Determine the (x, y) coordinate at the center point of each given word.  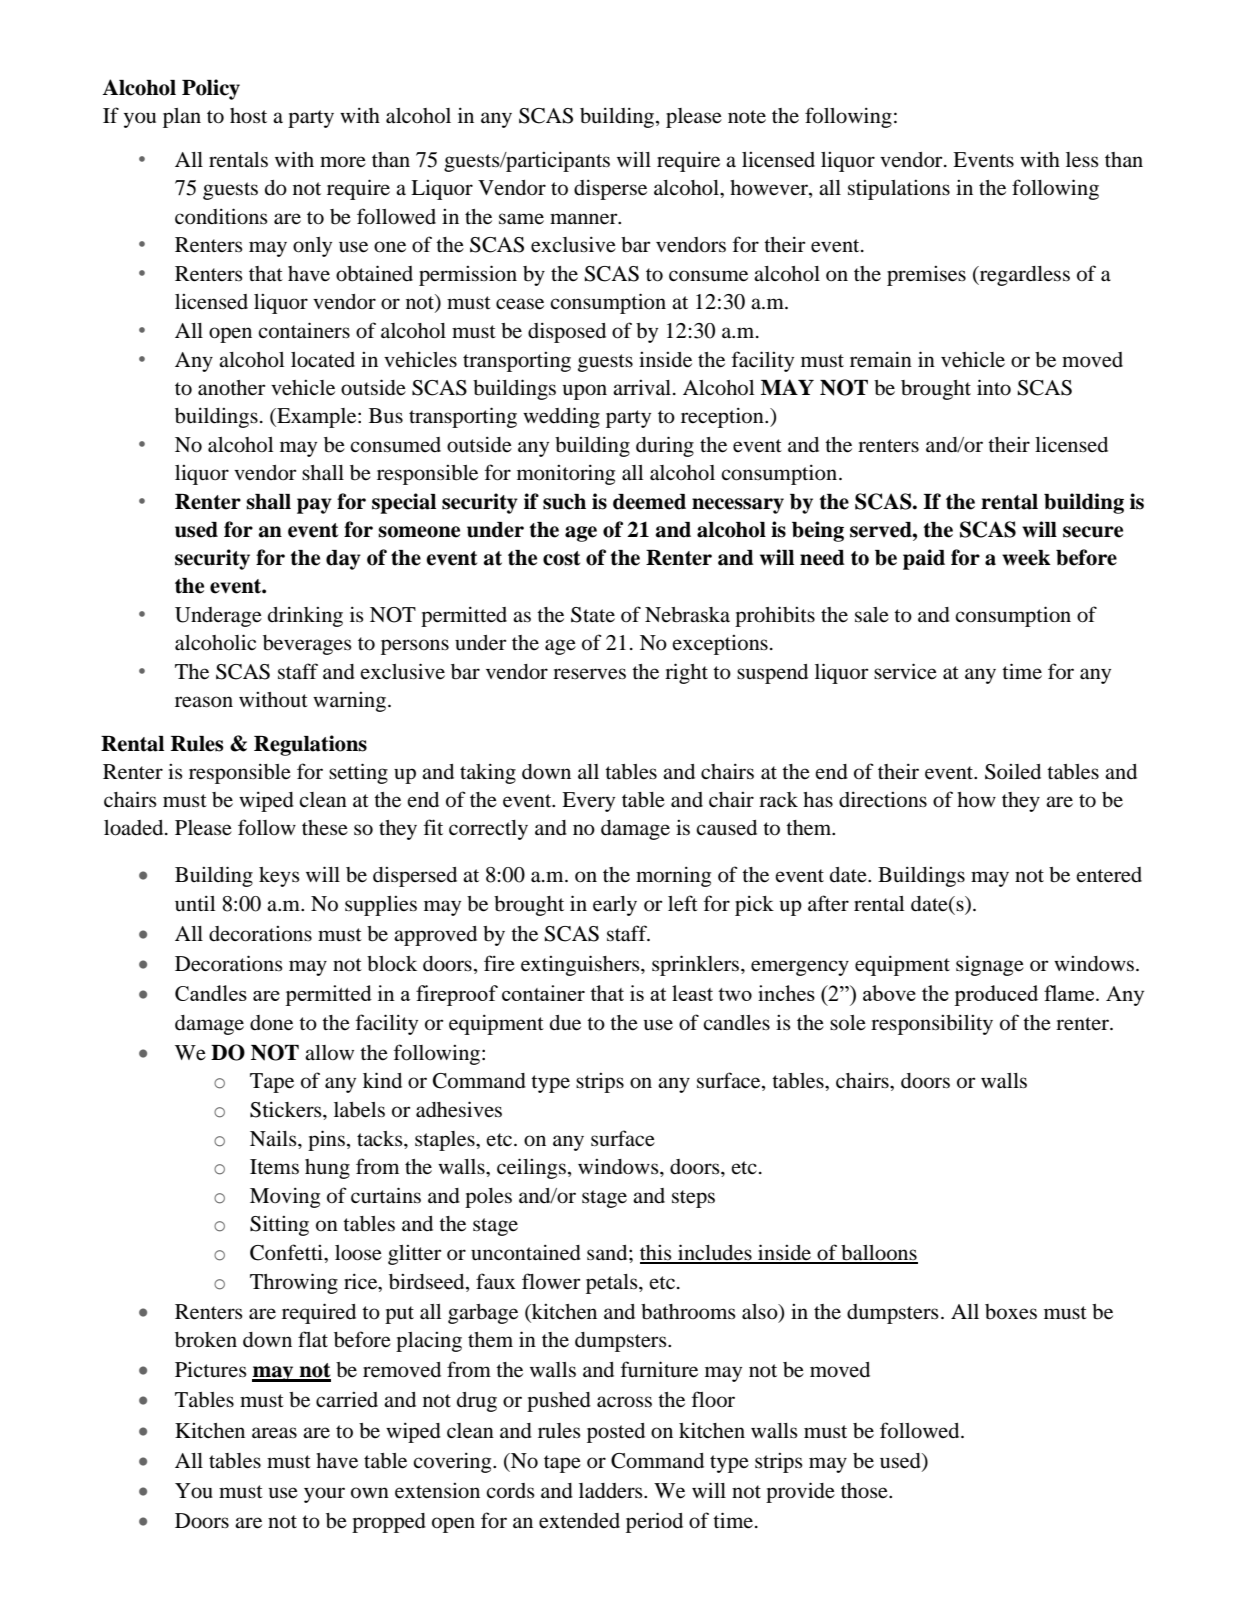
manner (585, 219)
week (1026, 558)
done (271, 1023)
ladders (612, 1491)
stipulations (899, 190)
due (565, 1023)
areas (274, 1433)
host (248, 116)
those (865, 1491)
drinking (305, 616)
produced (996, 995)
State (593, 615)
